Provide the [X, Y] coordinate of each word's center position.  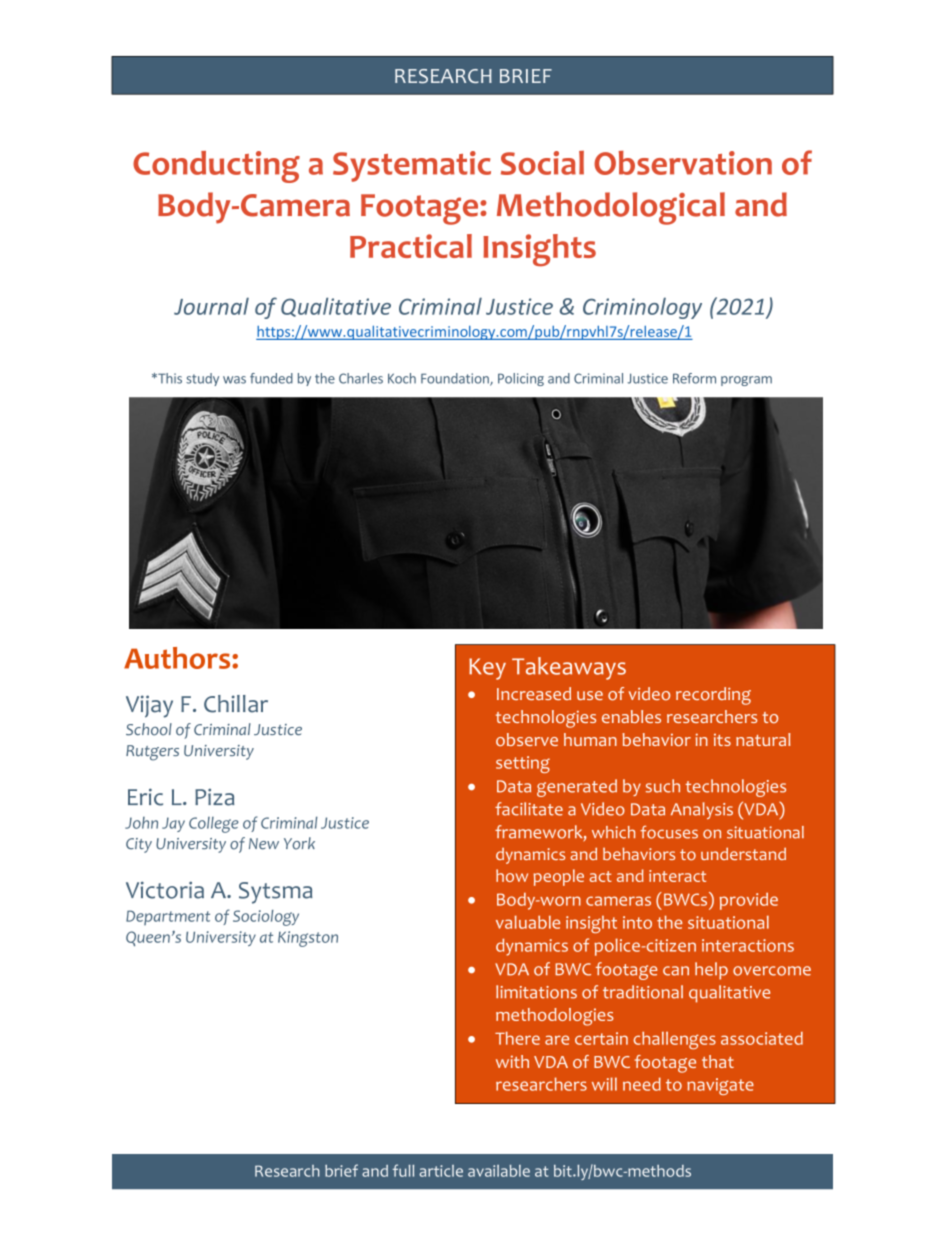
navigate [720, 1086]
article [441, 1171]
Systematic [412, 166]
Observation [683, 163]
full [403, 1170]
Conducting [216, 167]
